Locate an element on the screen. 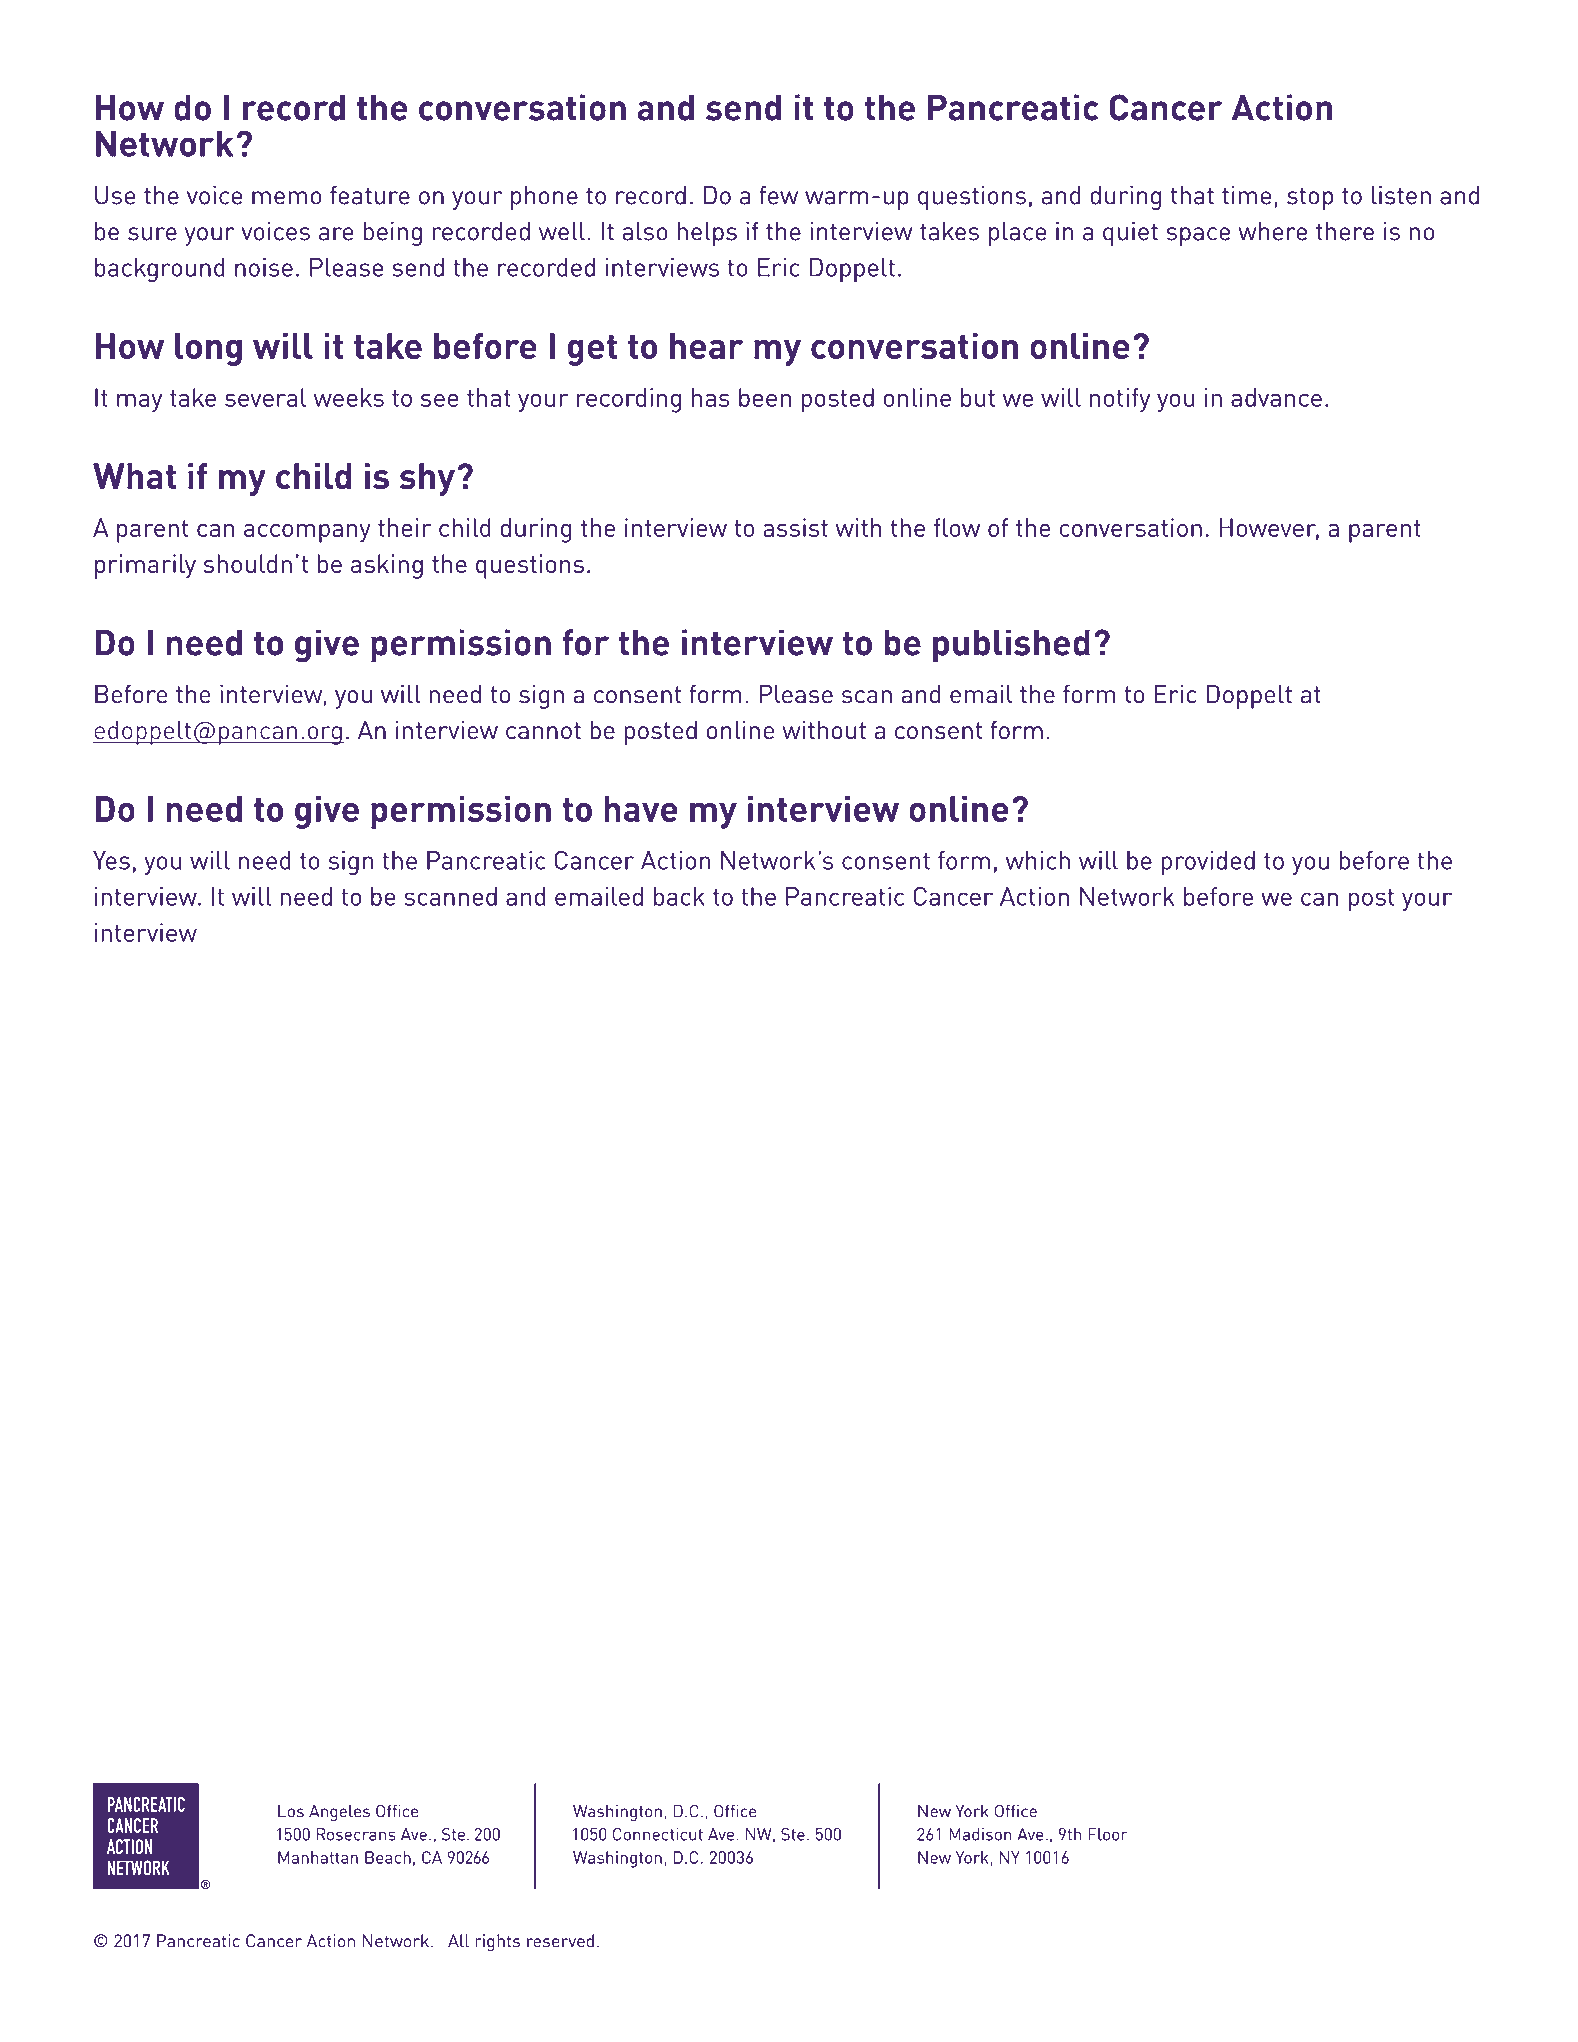 This screenshot has width=1578, height=2042. provided is located at coordinates (1208, 863).
